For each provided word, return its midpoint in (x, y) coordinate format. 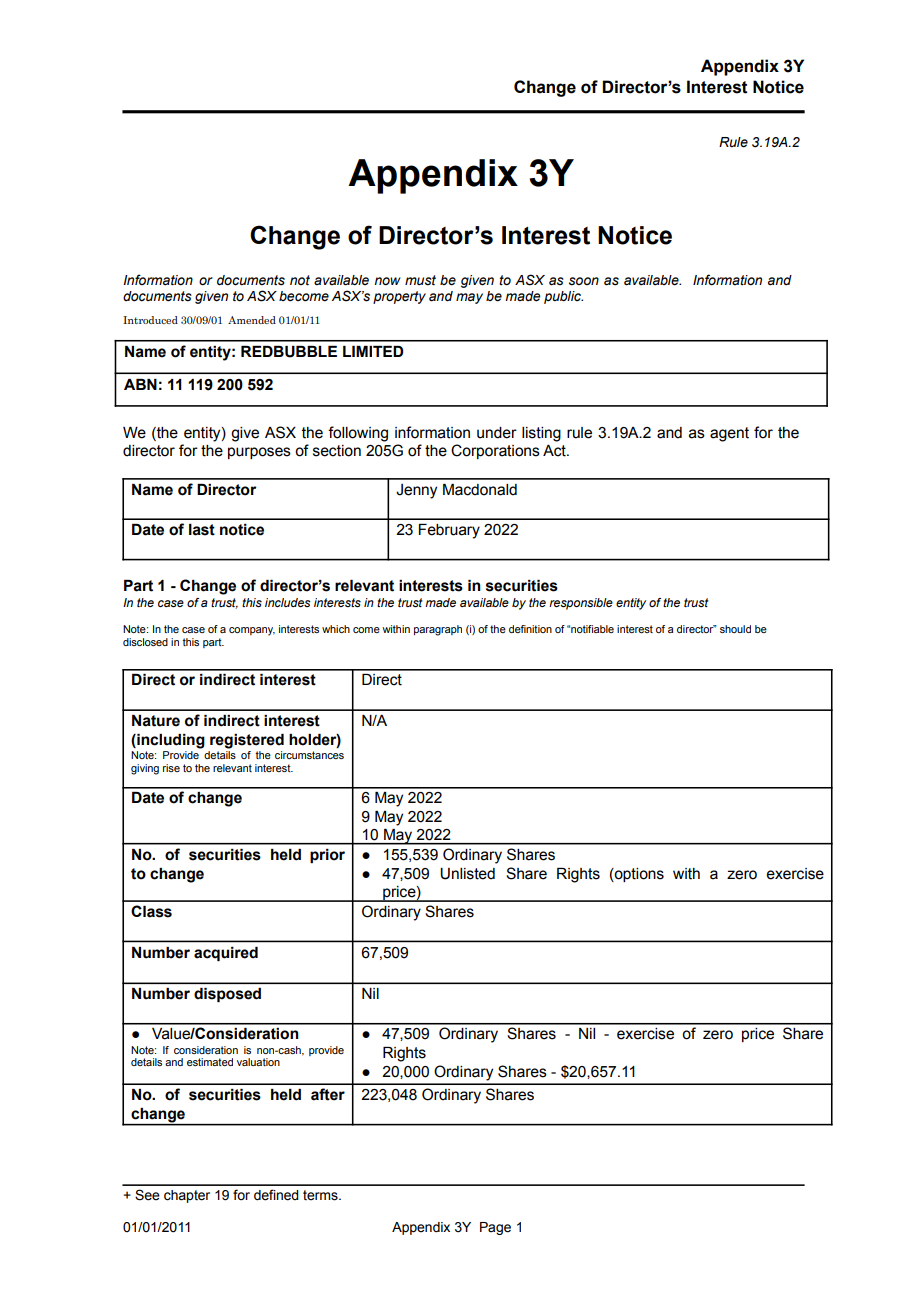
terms (321, 1195)
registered (247, 741)
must (420, 280)
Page (495, 1228)
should (735, 629)
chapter (187, 1196)
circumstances (309, 755)
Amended (252, 320)
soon (584, 281)
